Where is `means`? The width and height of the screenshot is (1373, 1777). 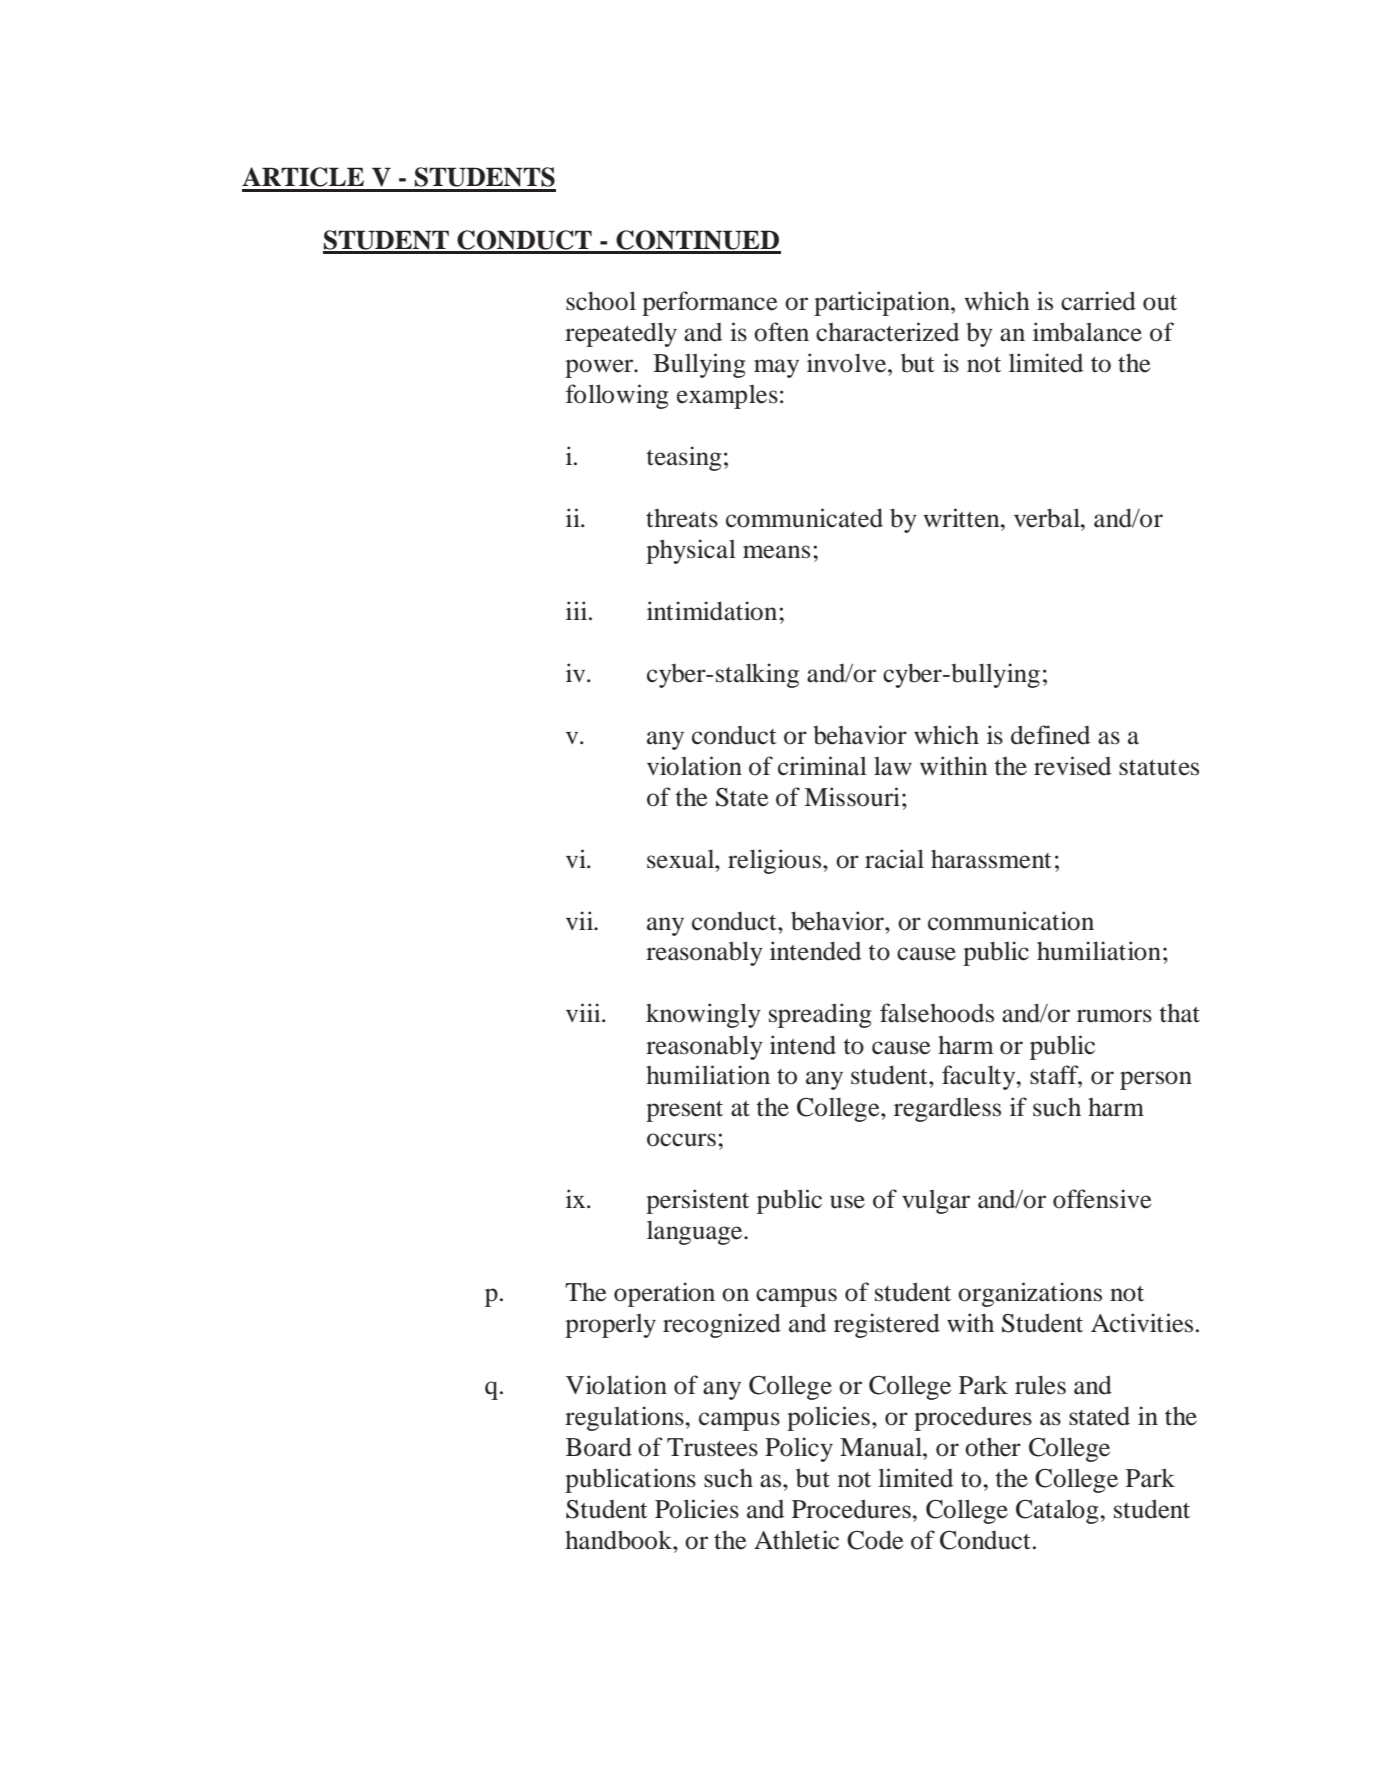
means is located at coordinates (776, 552).
